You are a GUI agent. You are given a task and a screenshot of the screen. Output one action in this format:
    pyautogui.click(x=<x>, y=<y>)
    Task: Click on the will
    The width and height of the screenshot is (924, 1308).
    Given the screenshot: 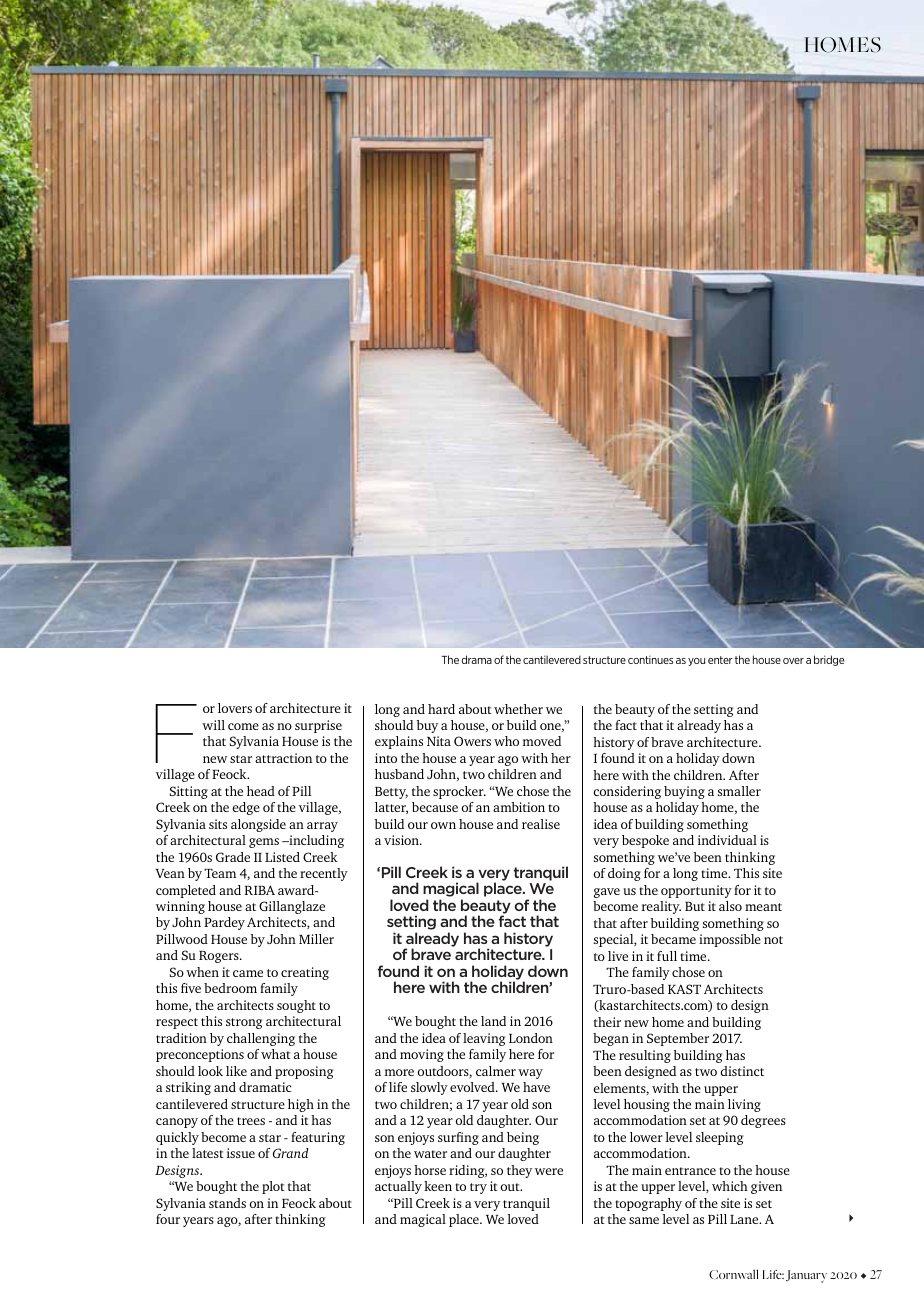 What is the action you would take?
    pyautogui.click(x=213, y=725)
